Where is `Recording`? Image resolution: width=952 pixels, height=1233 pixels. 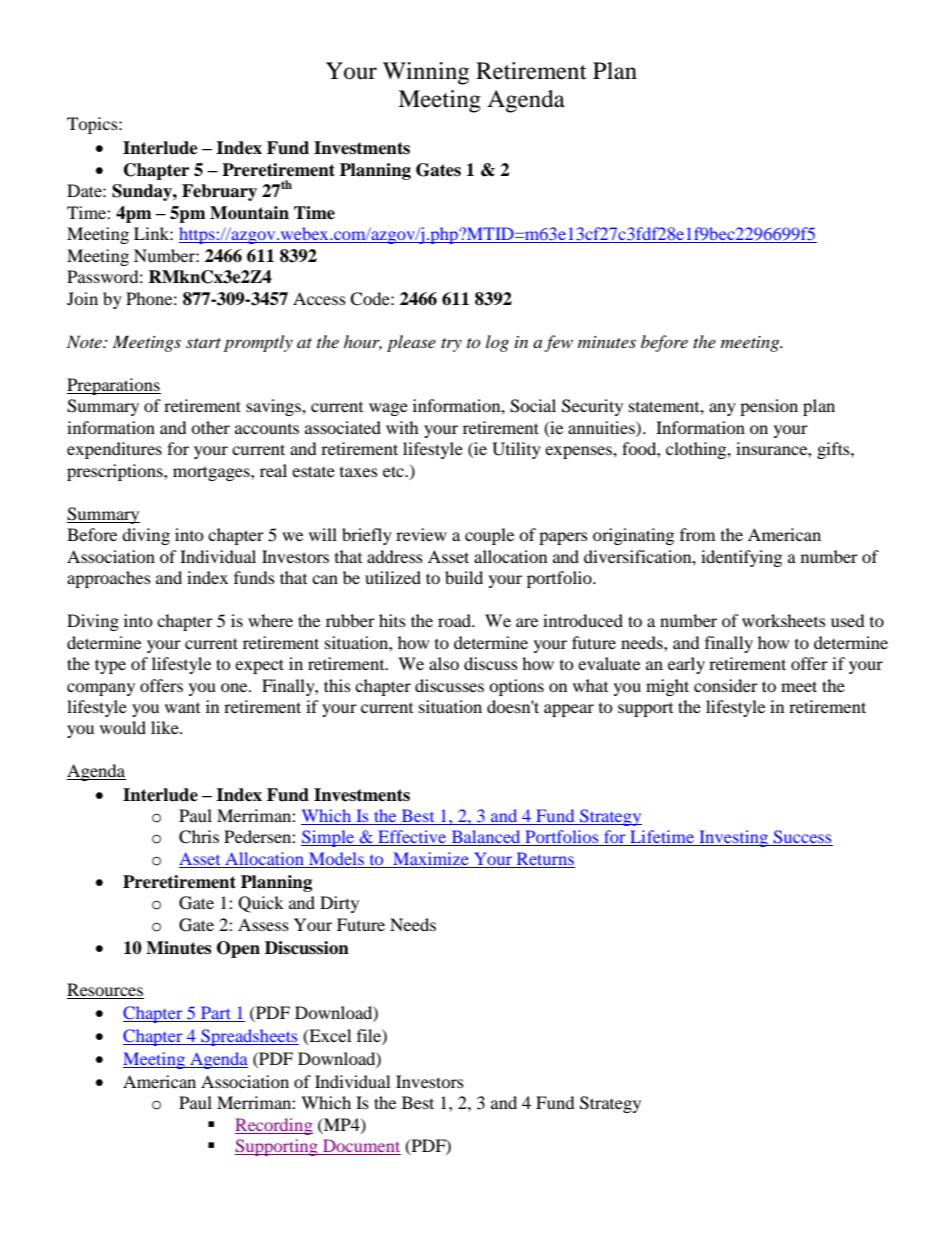
Recording is located at coordinates (274, 1126).
